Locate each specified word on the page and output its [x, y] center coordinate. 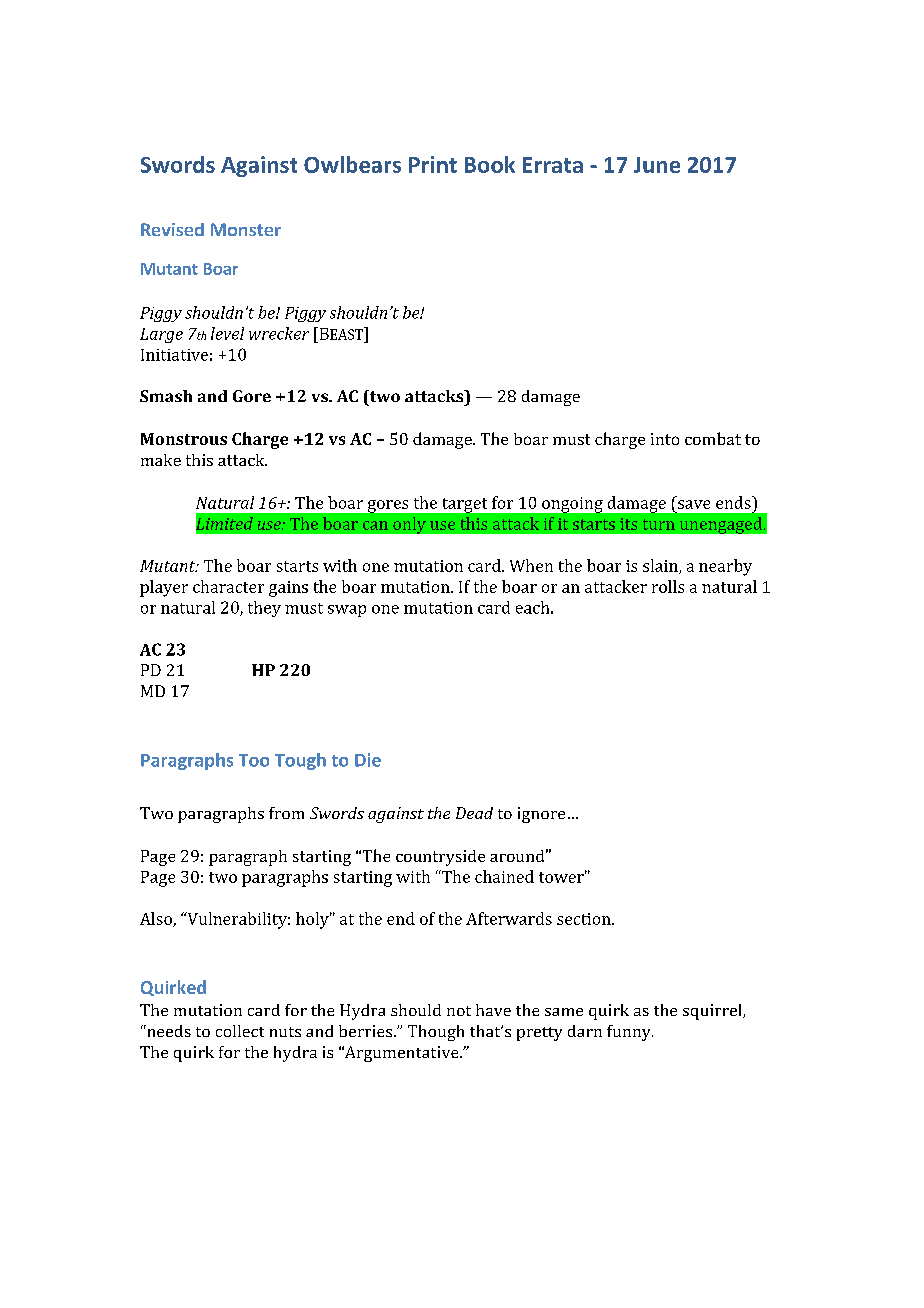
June [657, 165]
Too [254, 760]
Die [368, 760]
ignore [541, 815]
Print [433, 164]
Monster [246, 229]
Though [436, 1033]
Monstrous [184, 439]
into [665, 439]
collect [240, 1031]
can [375, 525]
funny [630, 1033]
